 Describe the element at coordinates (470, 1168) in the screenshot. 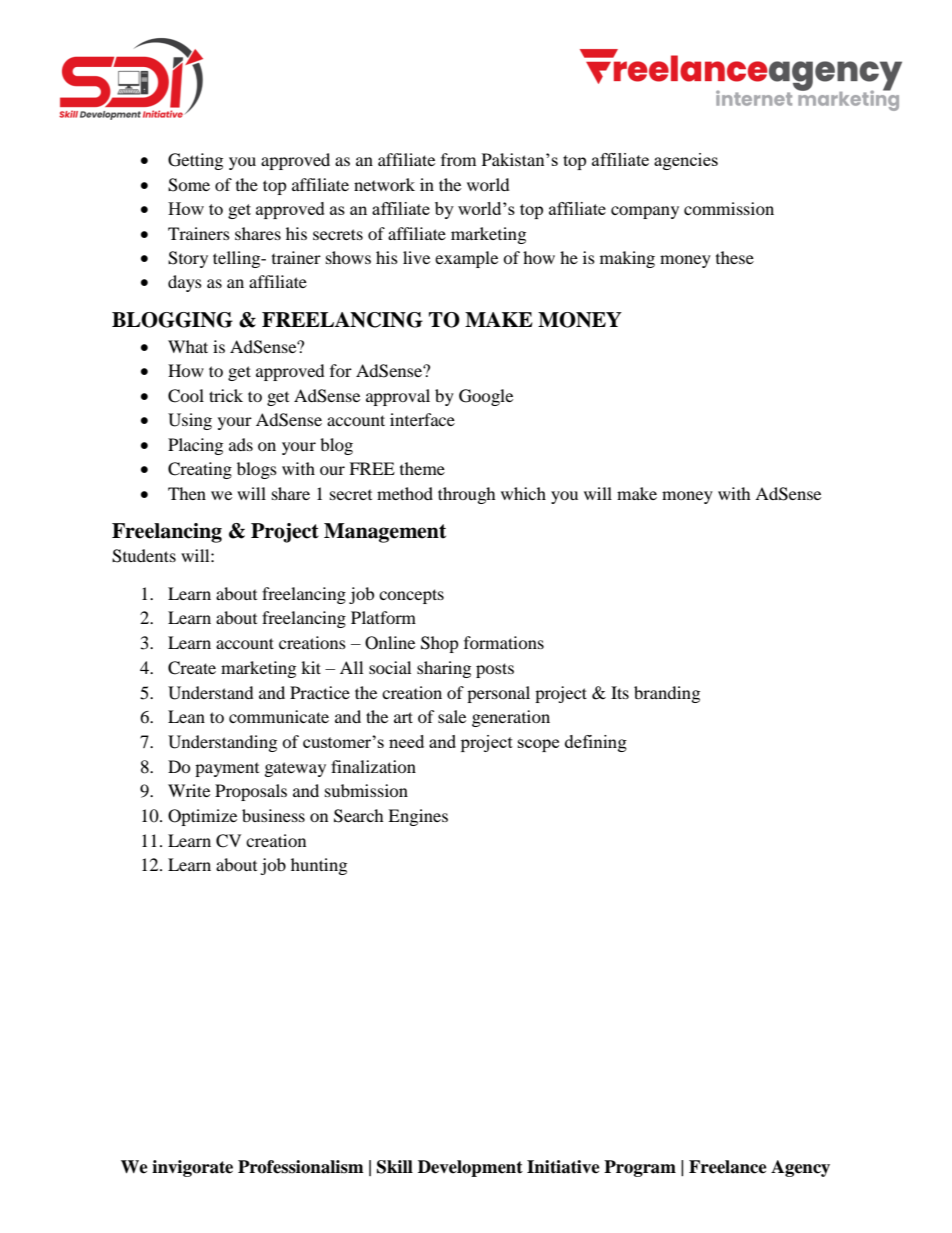

I see `Development` at that location.
